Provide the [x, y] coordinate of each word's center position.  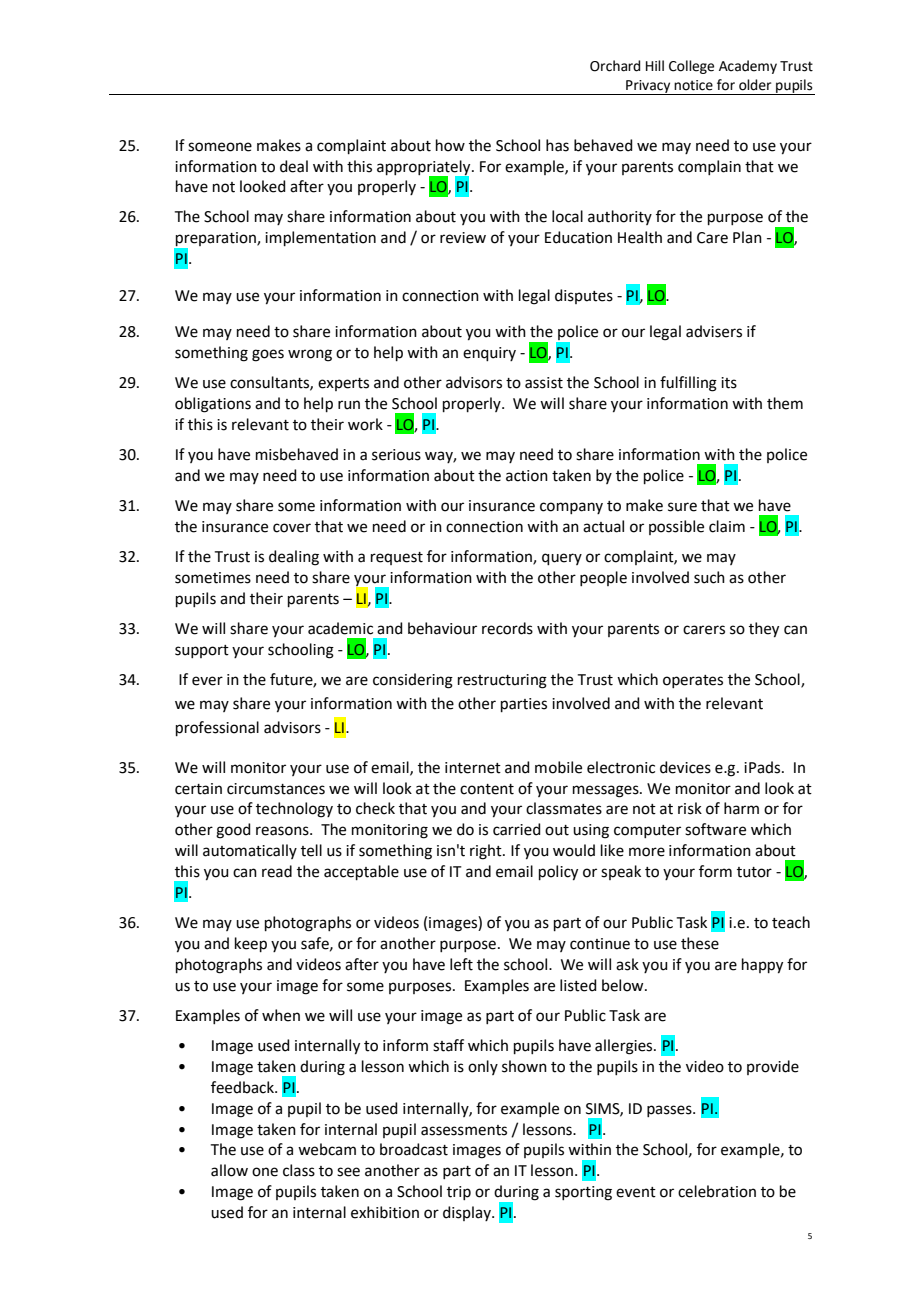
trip [459, 1193]
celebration [717, 1191]
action [527, 476]
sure [682, 507]
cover [292, 528]
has [557, 145]
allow [229, 1170]
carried [517, 829]
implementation [320, 238]
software [715, 829]
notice [693, 85]
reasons [283, 831]
